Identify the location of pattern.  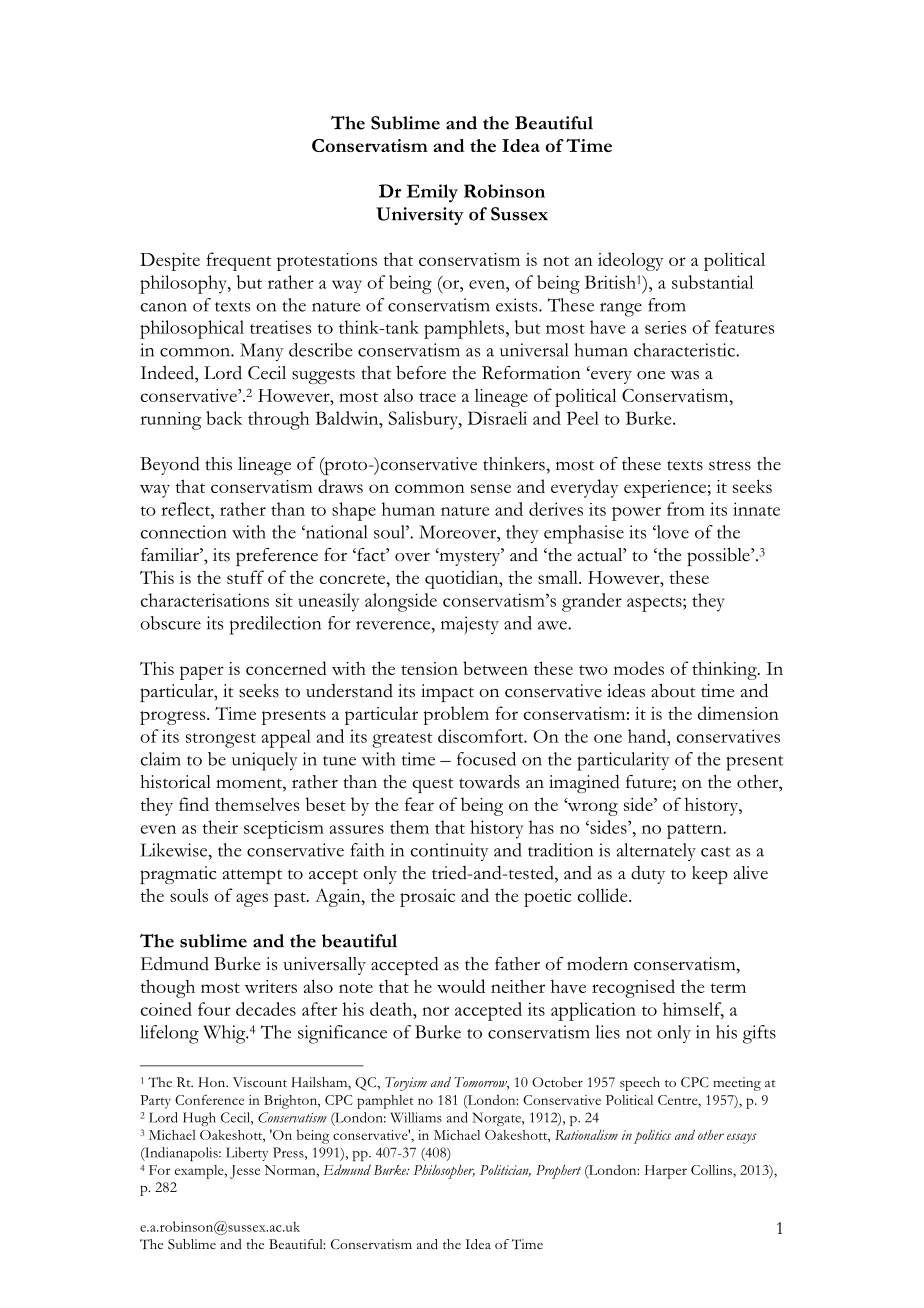
(696, 831).
